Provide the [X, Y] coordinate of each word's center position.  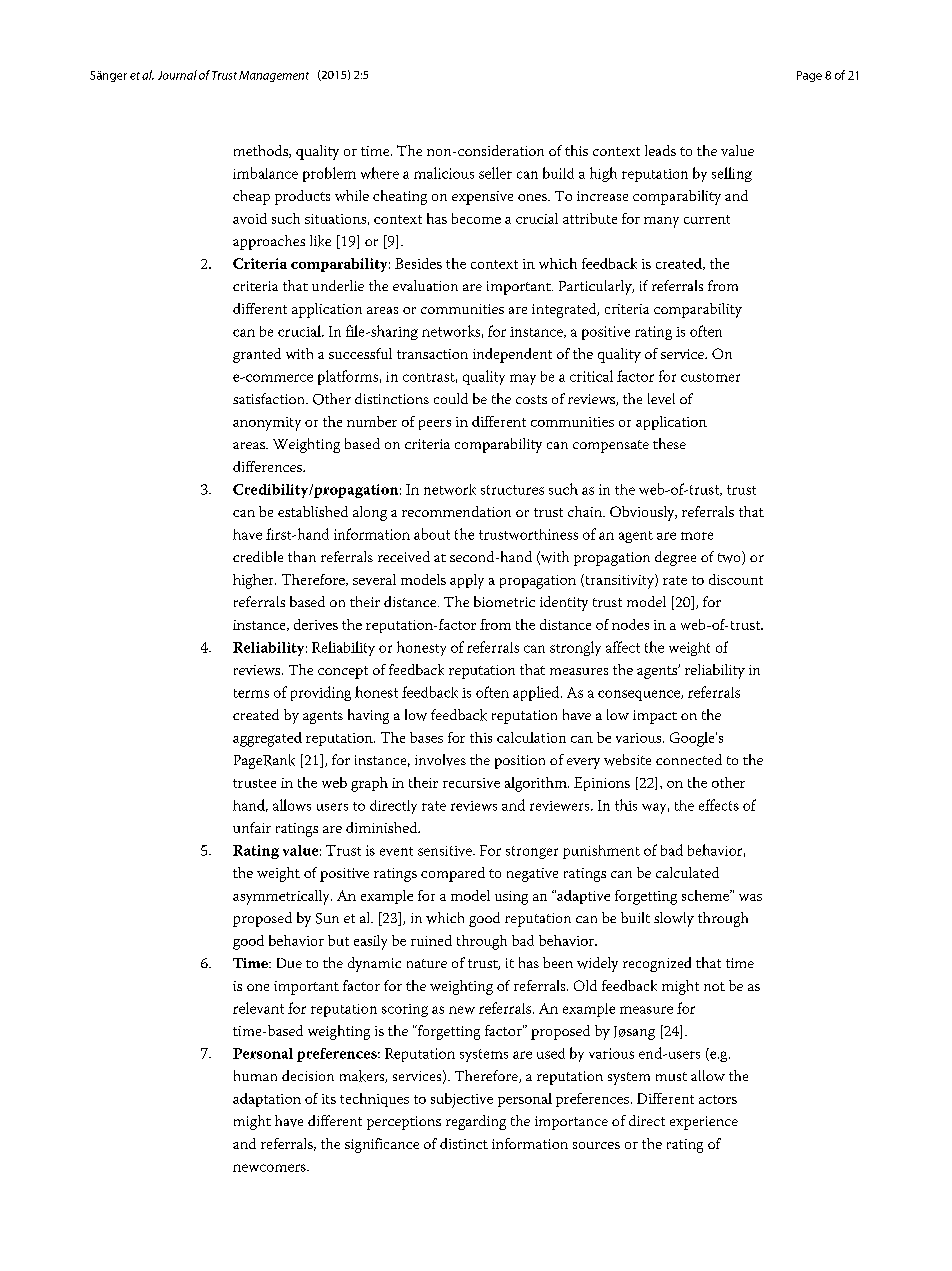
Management [274, 76]
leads [660, 150]
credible [258, 556]
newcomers [270, 1168]
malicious [444, 173]
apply [467, 581]
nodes [630, 624]
